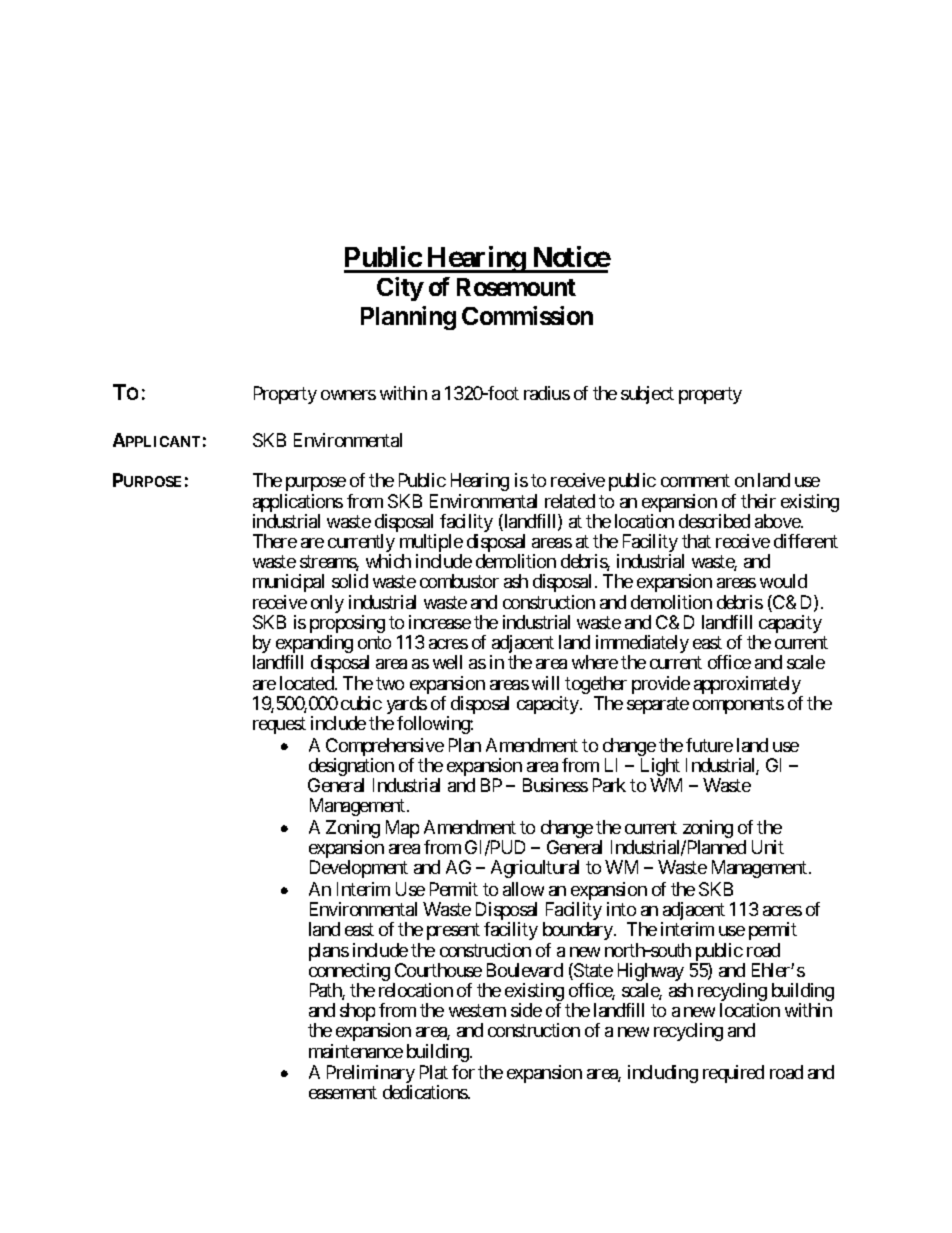 The height and width of the screenshot is (1233, 952). I want to click on will, so click(545, 683).
